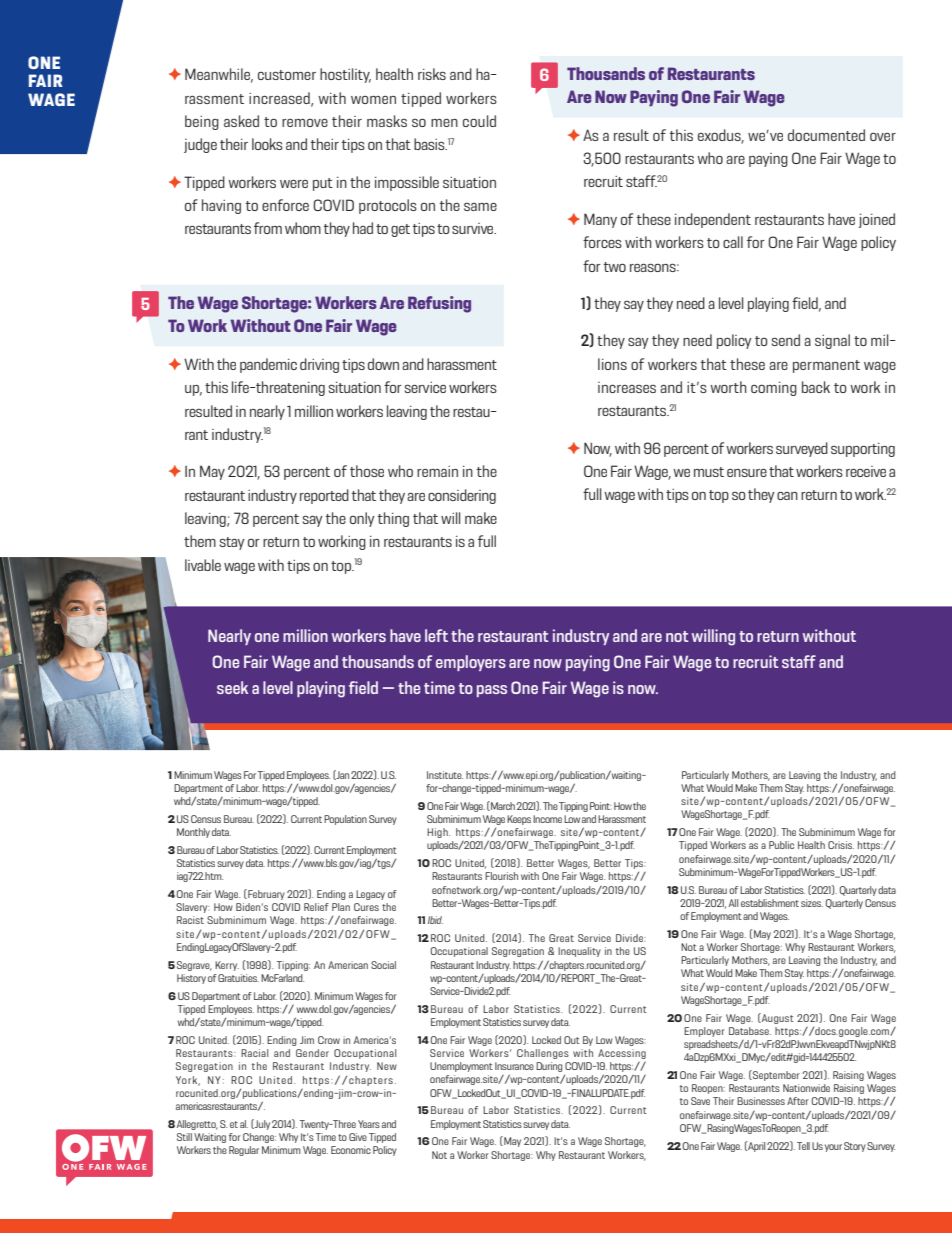 The height and width of the screenshot is (1233, 952). What do you see at coordinates (747, 472) in the screenshot?
I see `ensure` at bounding box center [747, 472].
